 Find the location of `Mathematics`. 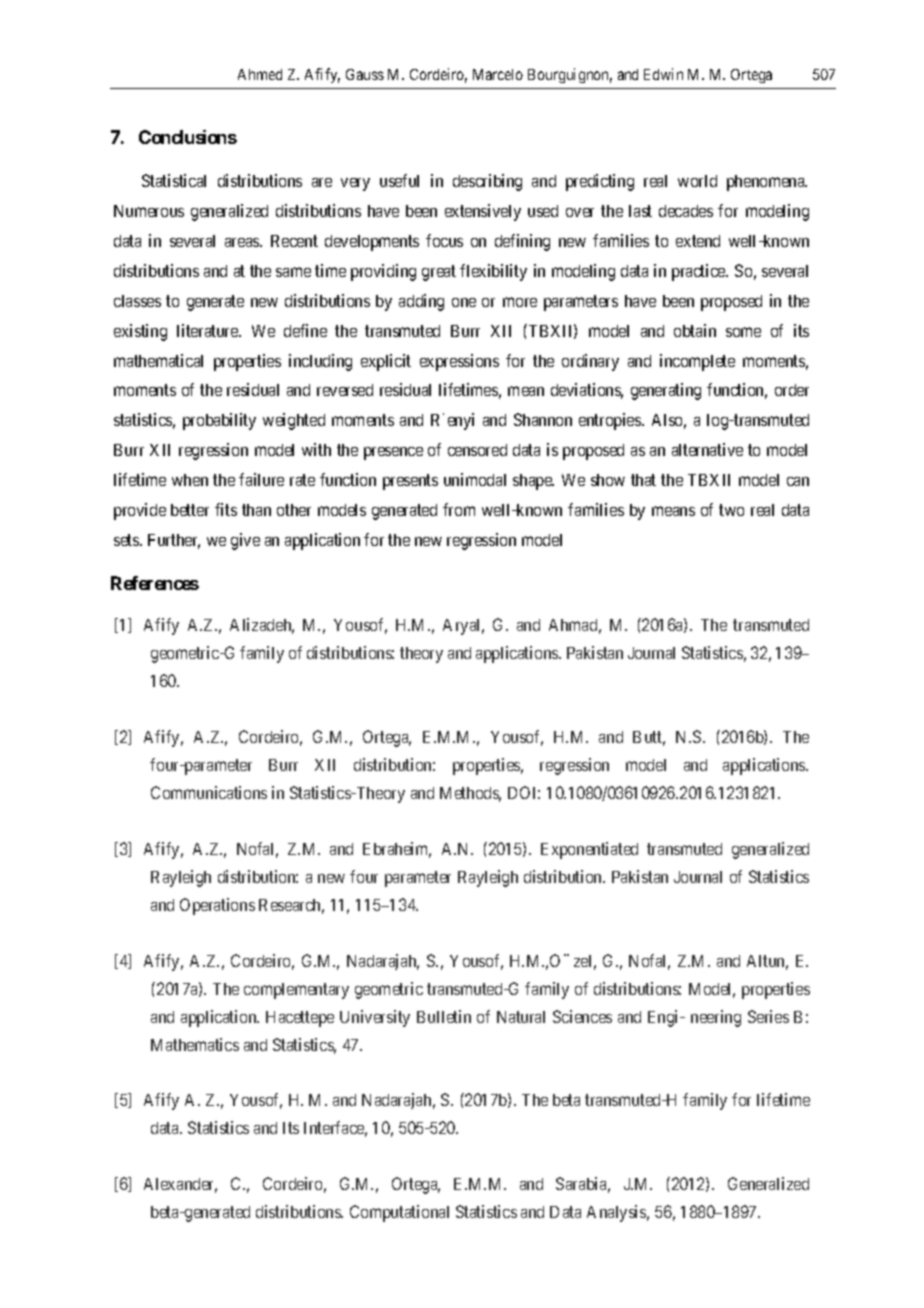

Mathematics is located at coordinates (195, 1044).
